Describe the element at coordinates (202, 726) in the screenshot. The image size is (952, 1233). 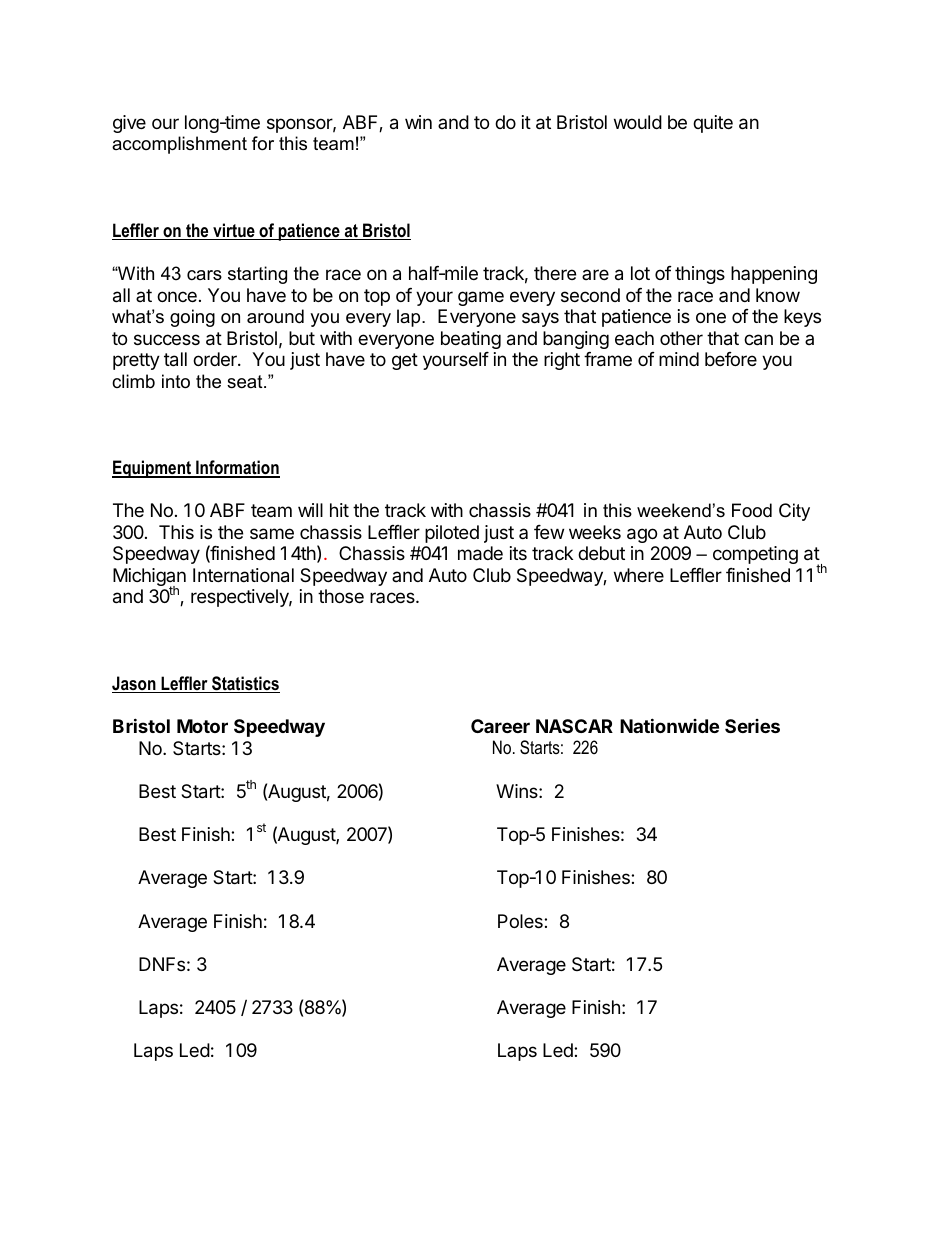
I see `Motor` at that location.
